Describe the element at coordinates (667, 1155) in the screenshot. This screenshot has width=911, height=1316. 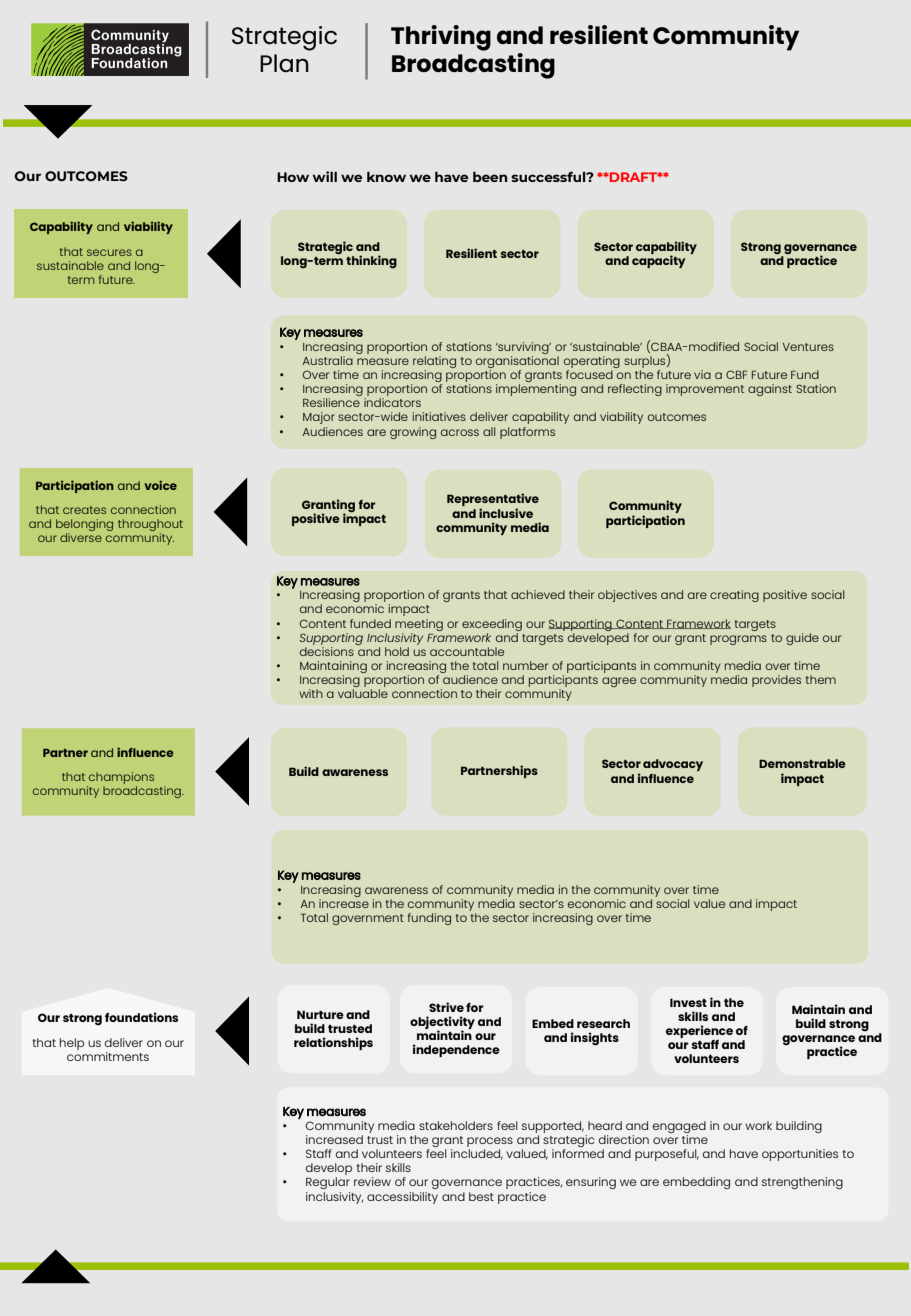
I see `purposeful` at that location.
